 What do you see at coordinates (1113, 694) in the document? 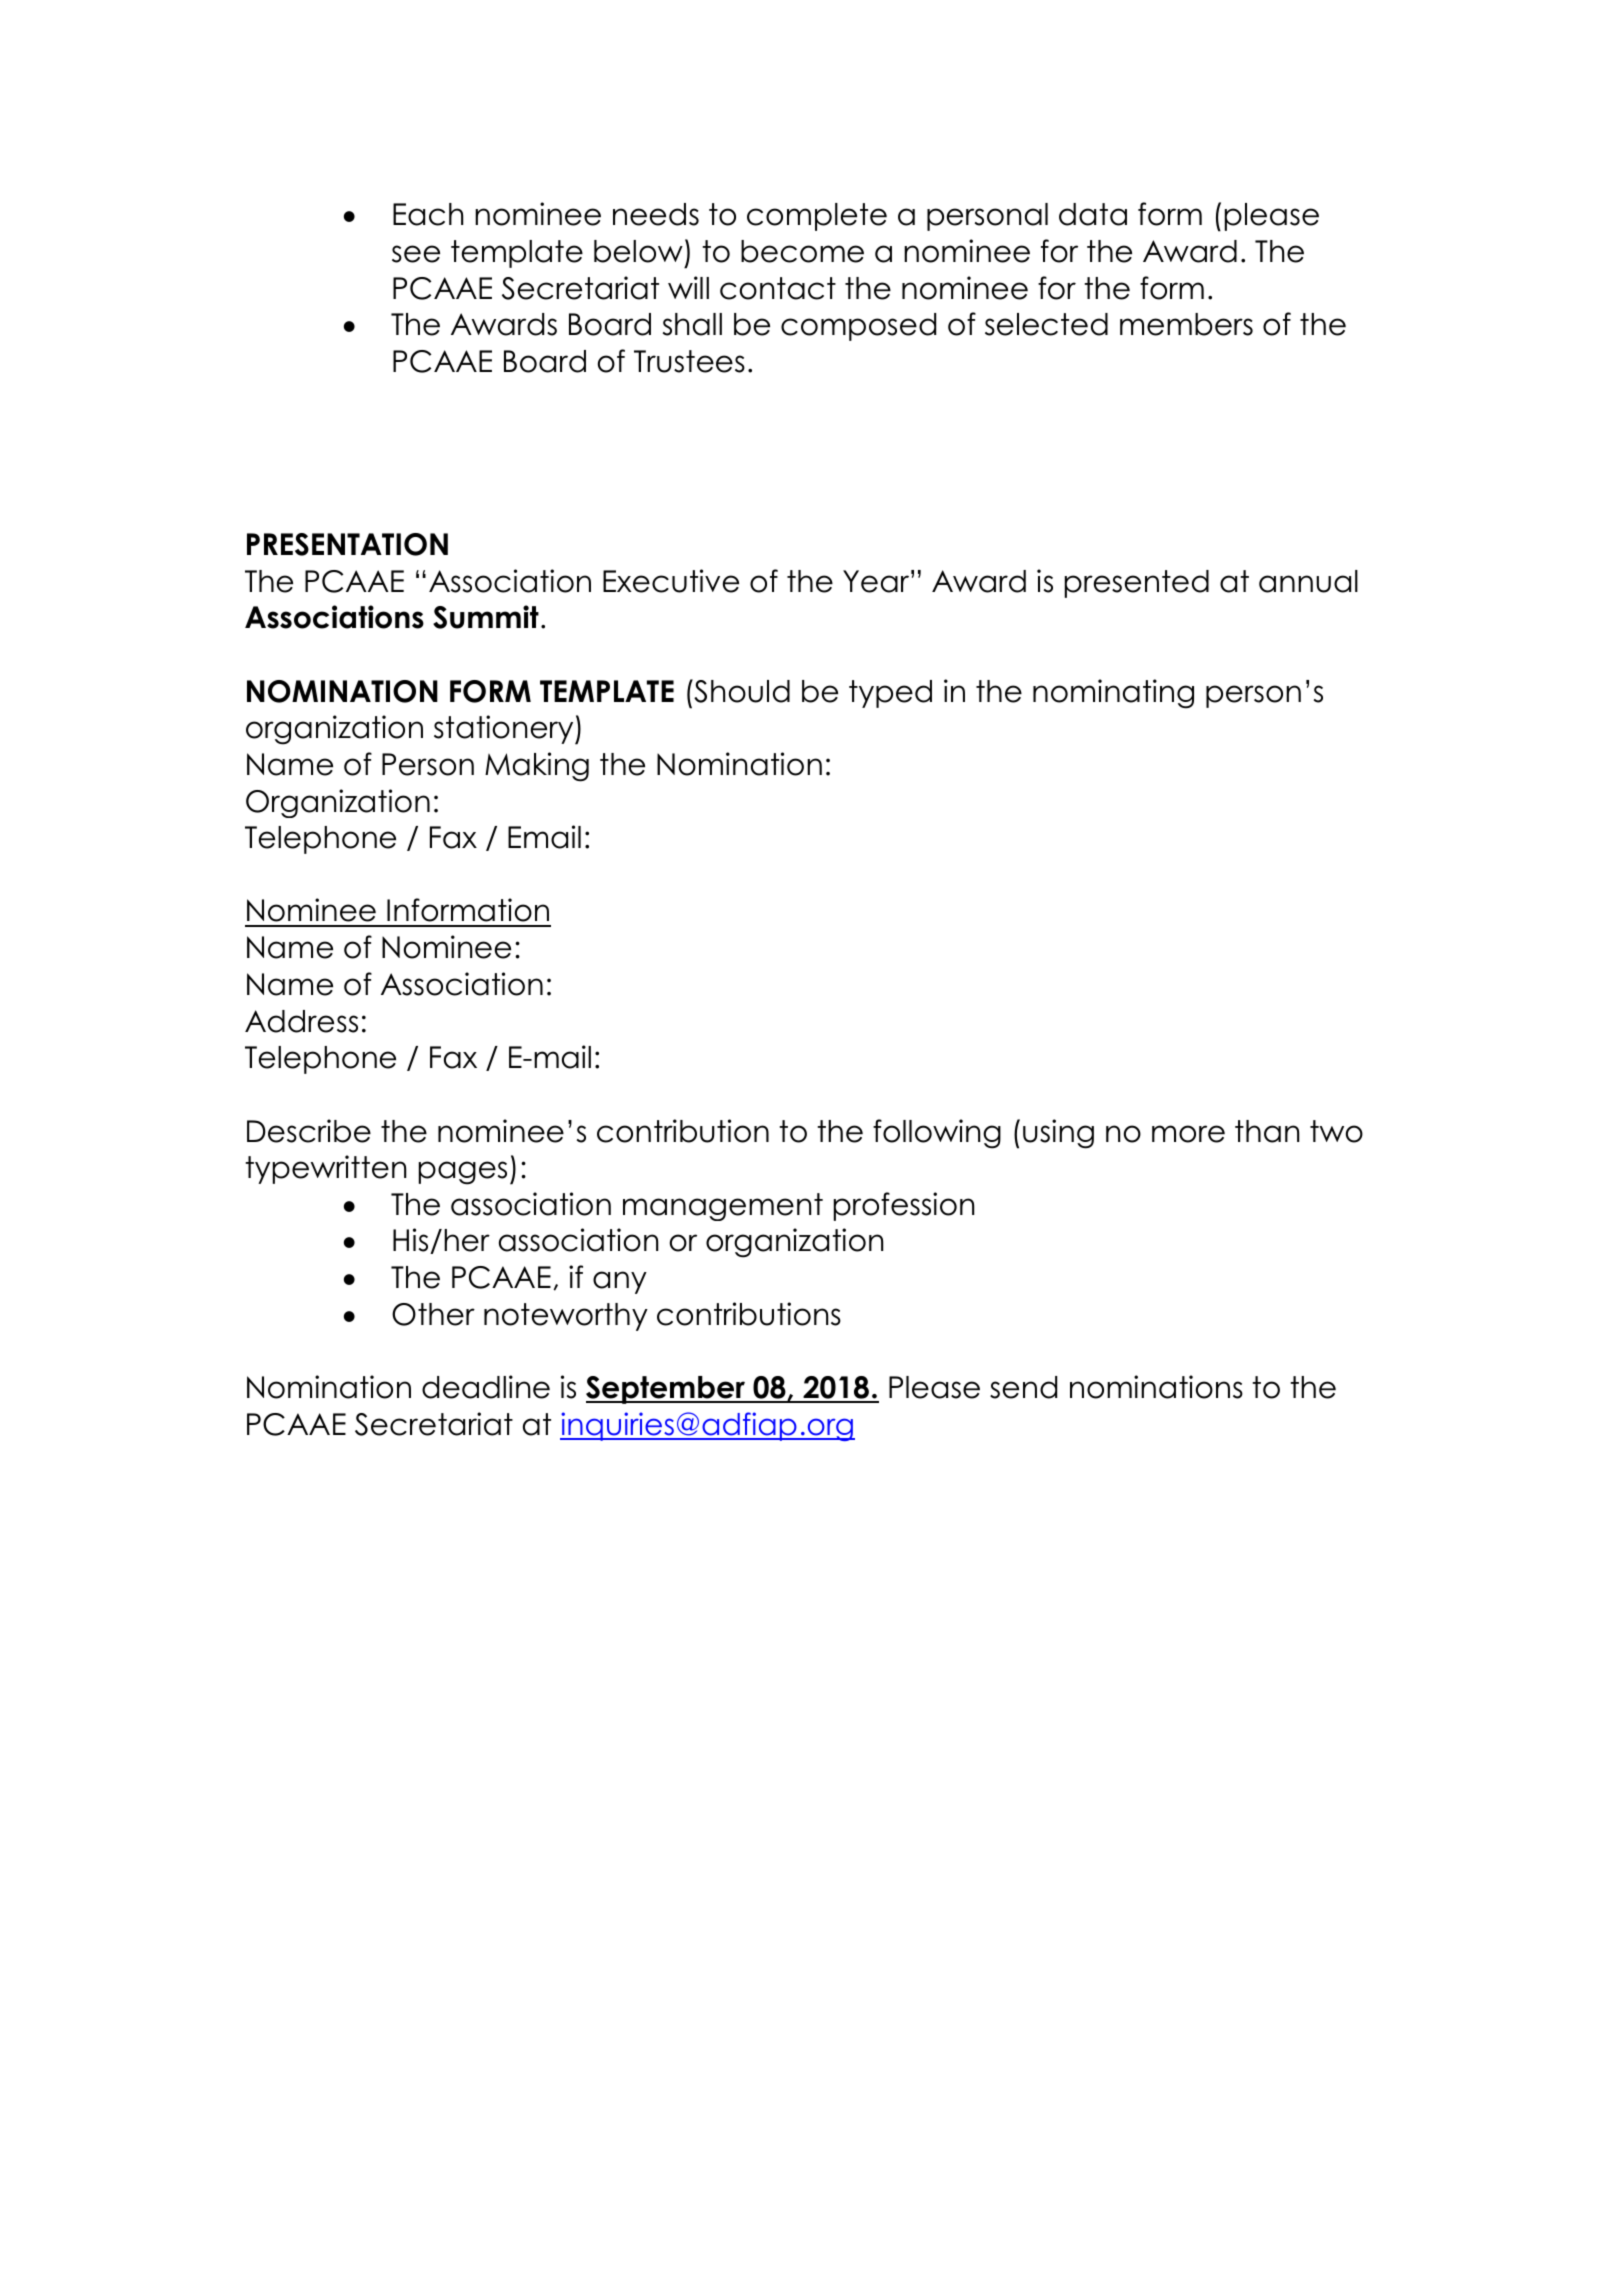
I see `nominating` at bounding box center [1113, 694].
